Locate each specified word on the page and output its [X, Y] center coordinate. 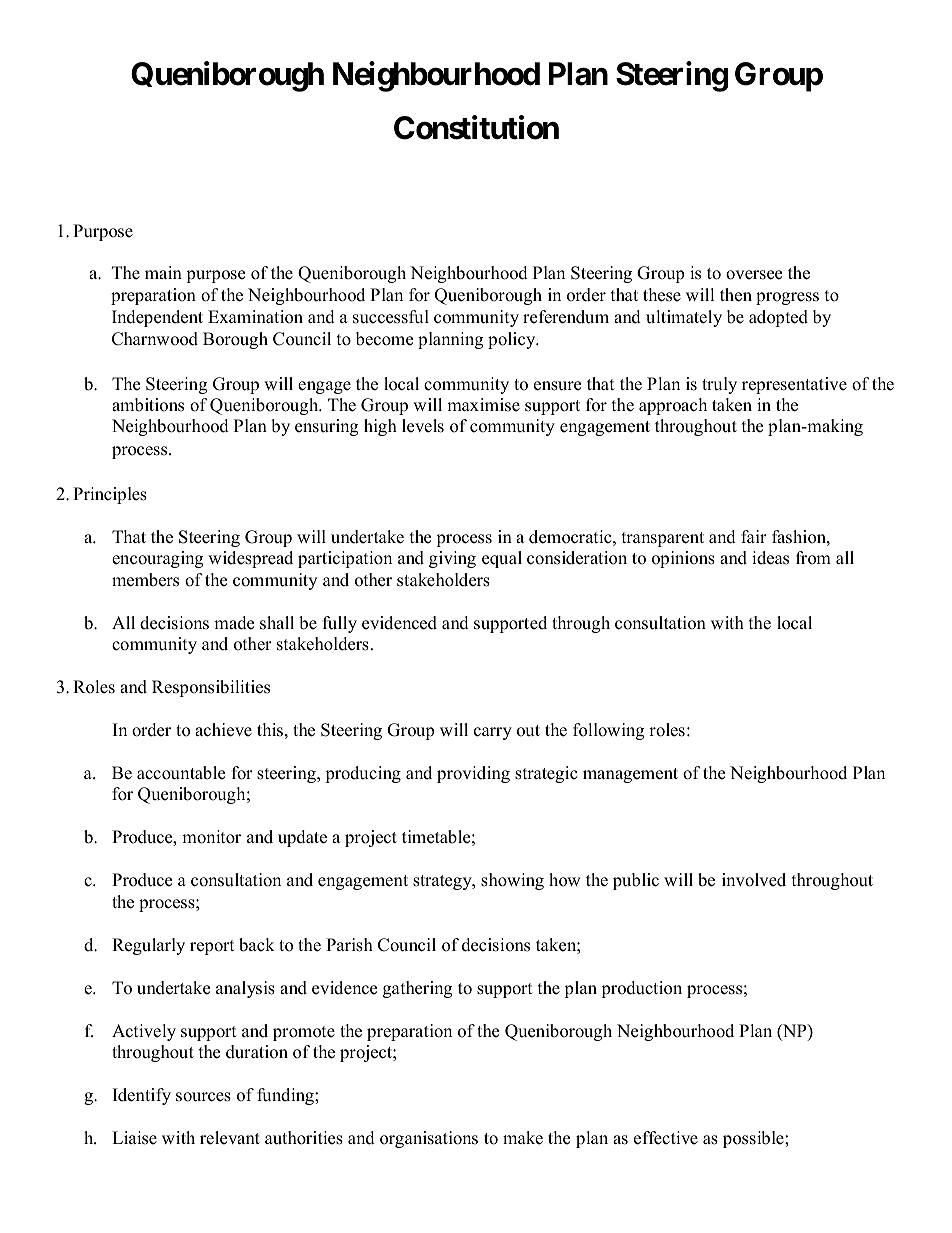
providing [473, 774]
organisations [429, 1139]
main [163, 272]
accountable [181, 773]
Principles [110, 495]
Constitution [476, 128]
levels [423, 426]
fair [754, 536]
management [630, 775]
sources [203, 1097]
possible [754, 1139]
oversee [754, 275]
